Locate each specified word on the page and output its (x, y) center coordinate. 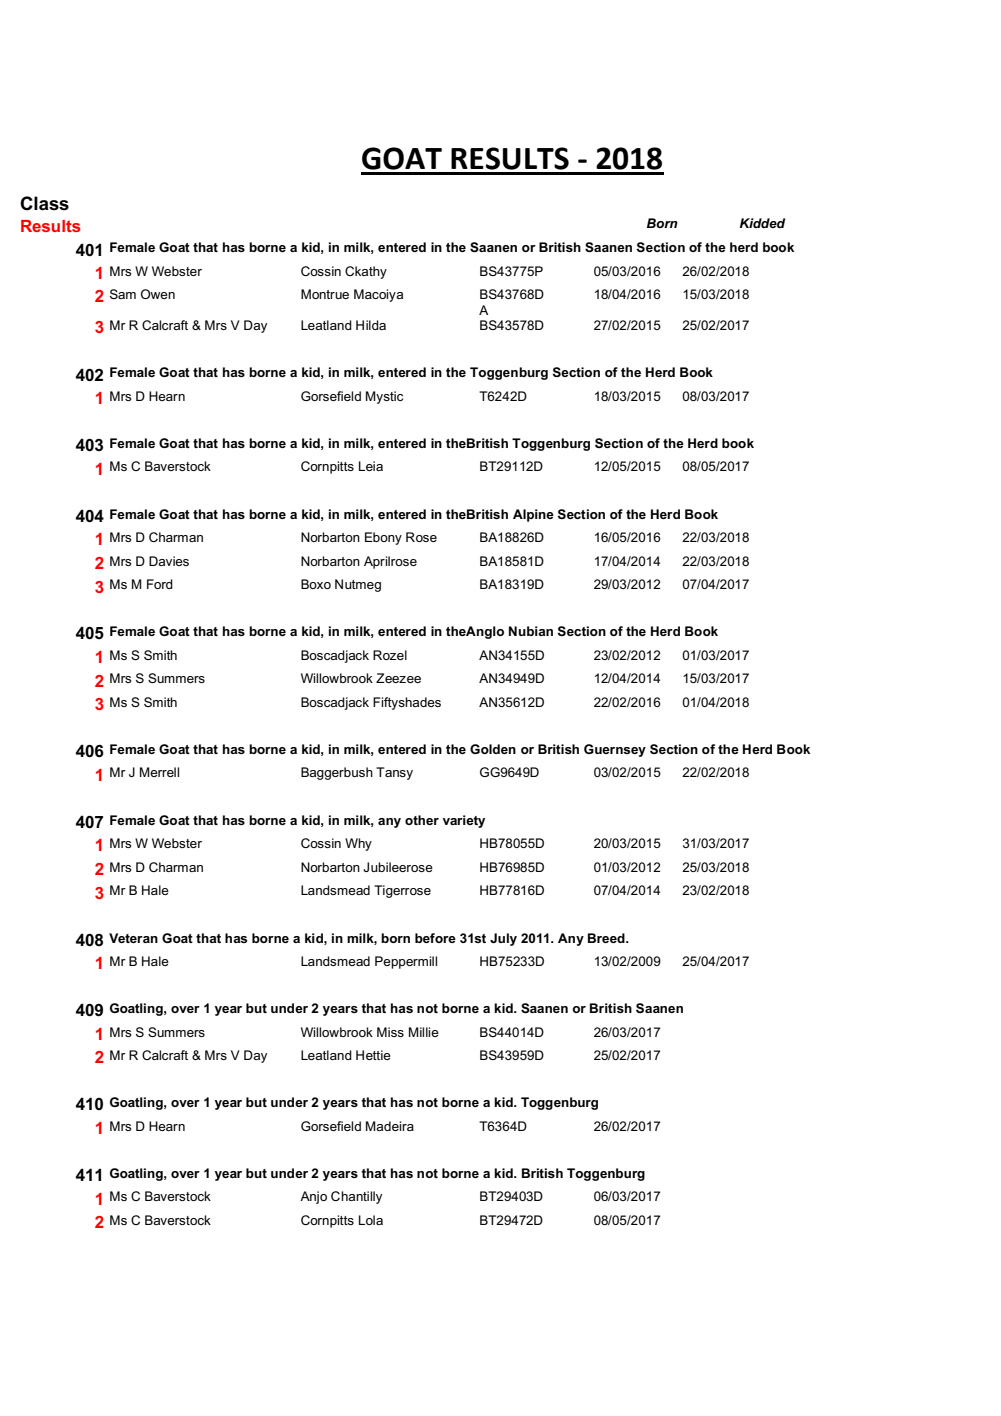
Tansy (394, 773)
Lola (371, 1220)
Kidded (762, 223)
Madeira (390, 1126)
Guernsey (615, 750)
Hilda (371, 325)
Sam (123, 294)
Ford (160, 584)
